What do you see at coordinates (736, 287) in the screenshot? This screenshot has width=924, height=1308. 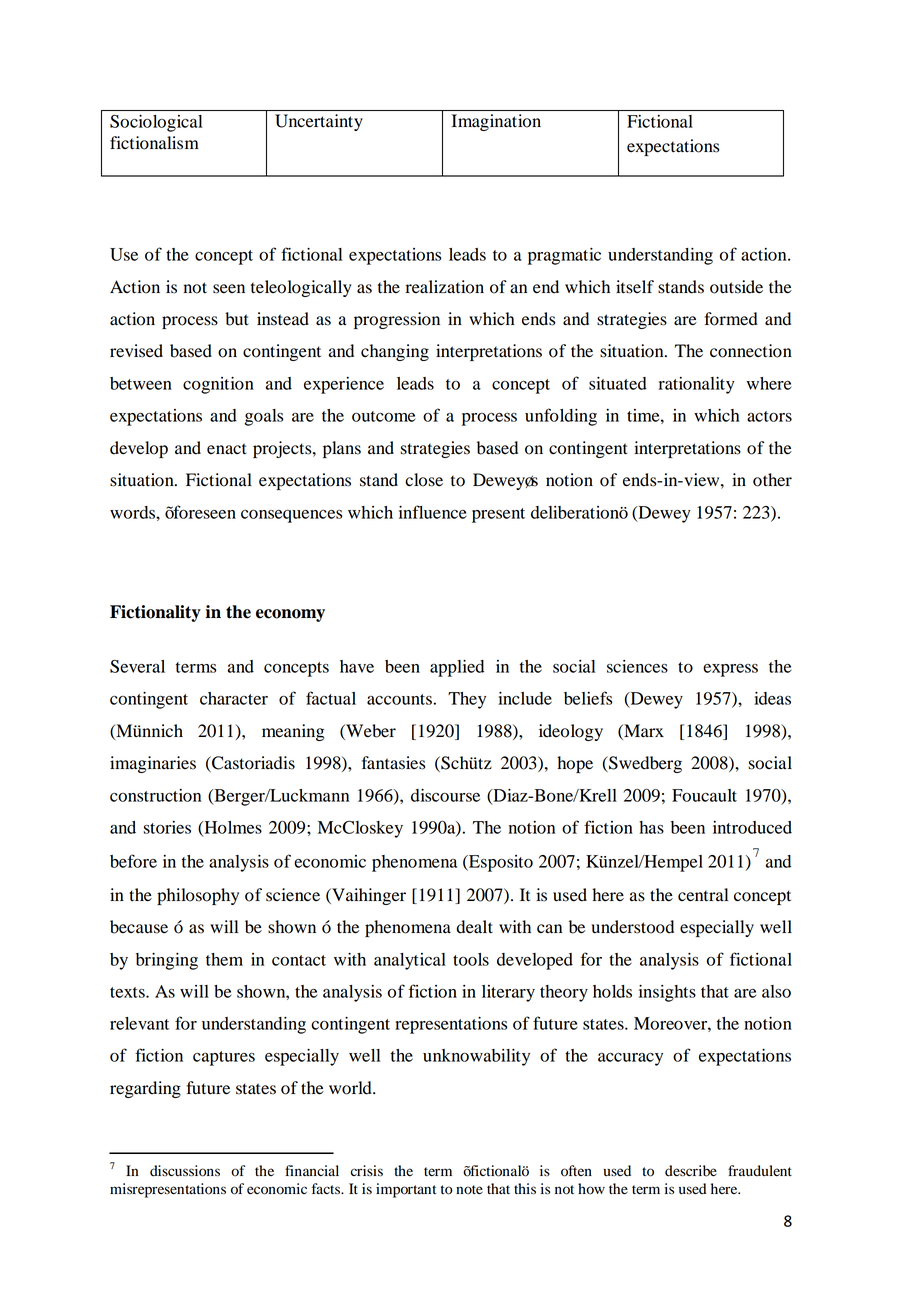 I see `outside` at bounding box center [736, 287].
